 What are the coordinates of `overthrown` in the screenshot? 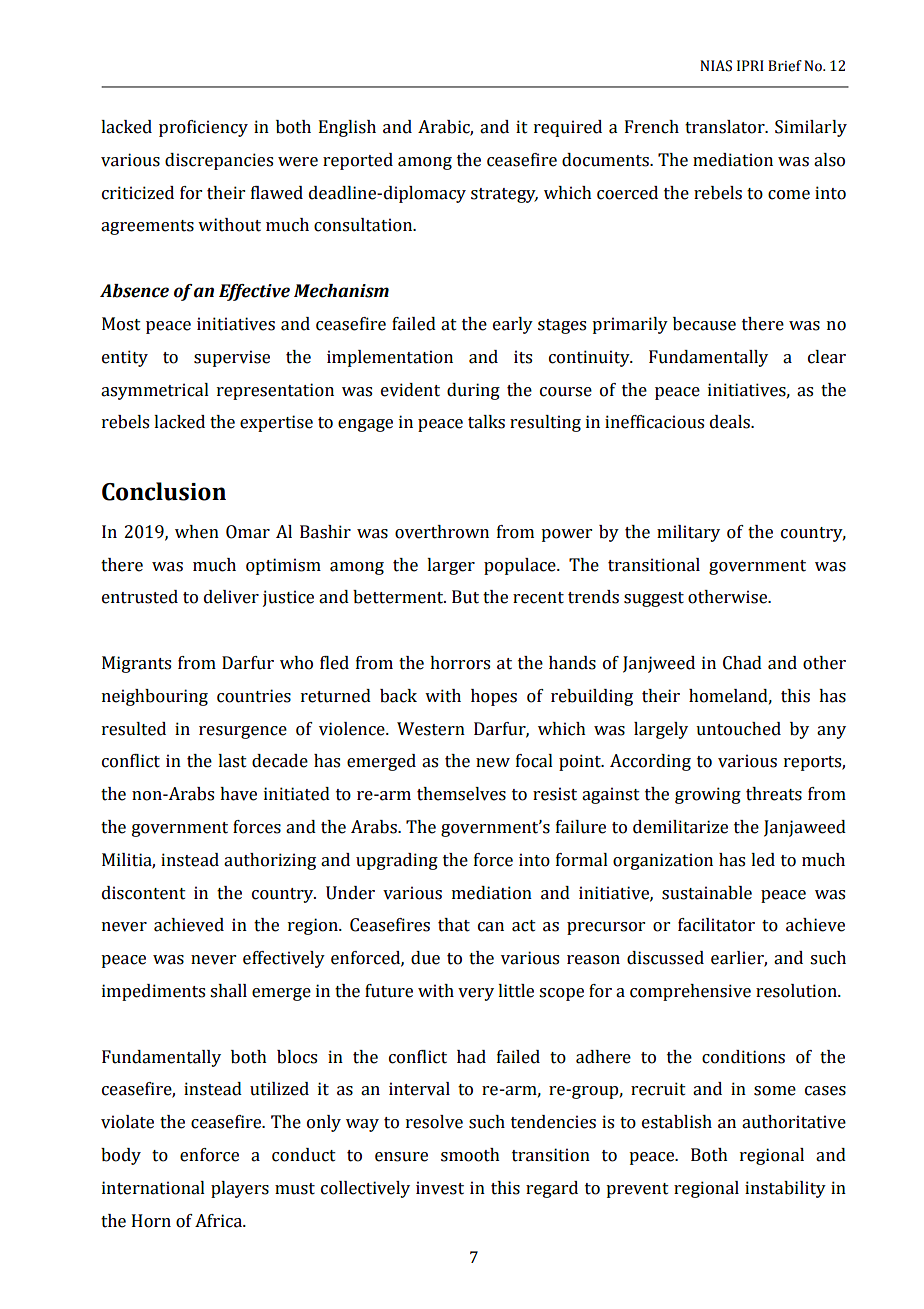 It's located at (442, 532).
